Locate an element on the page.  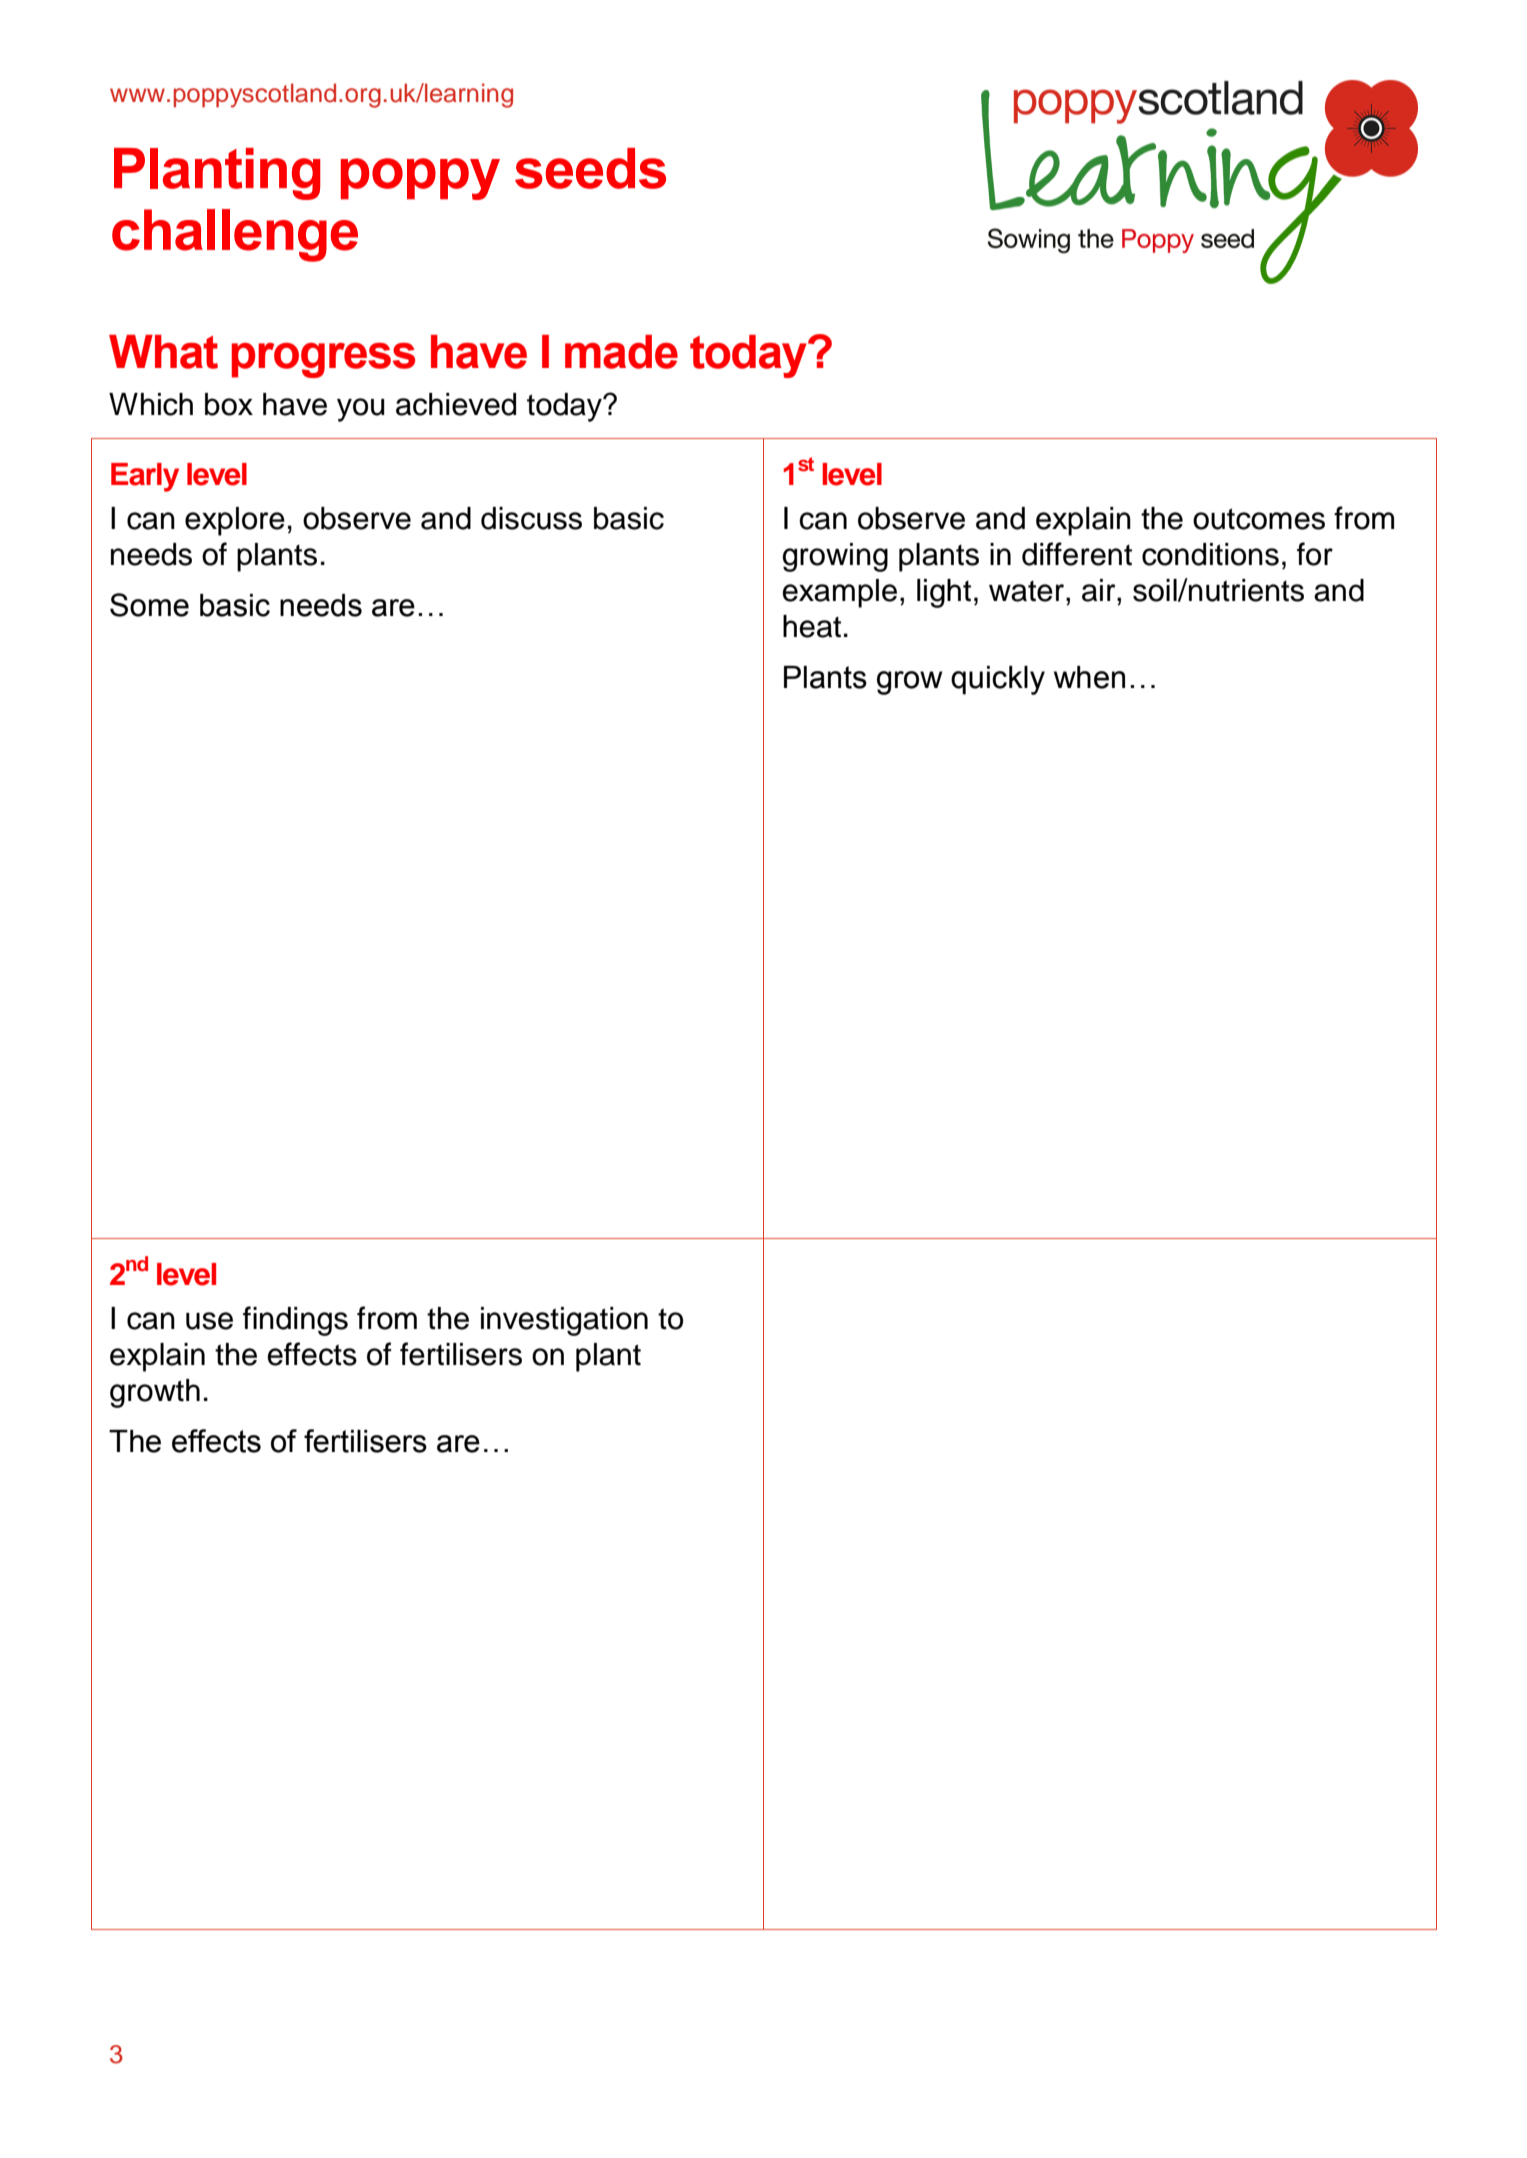
Some is located at coordinates (149, 605).
